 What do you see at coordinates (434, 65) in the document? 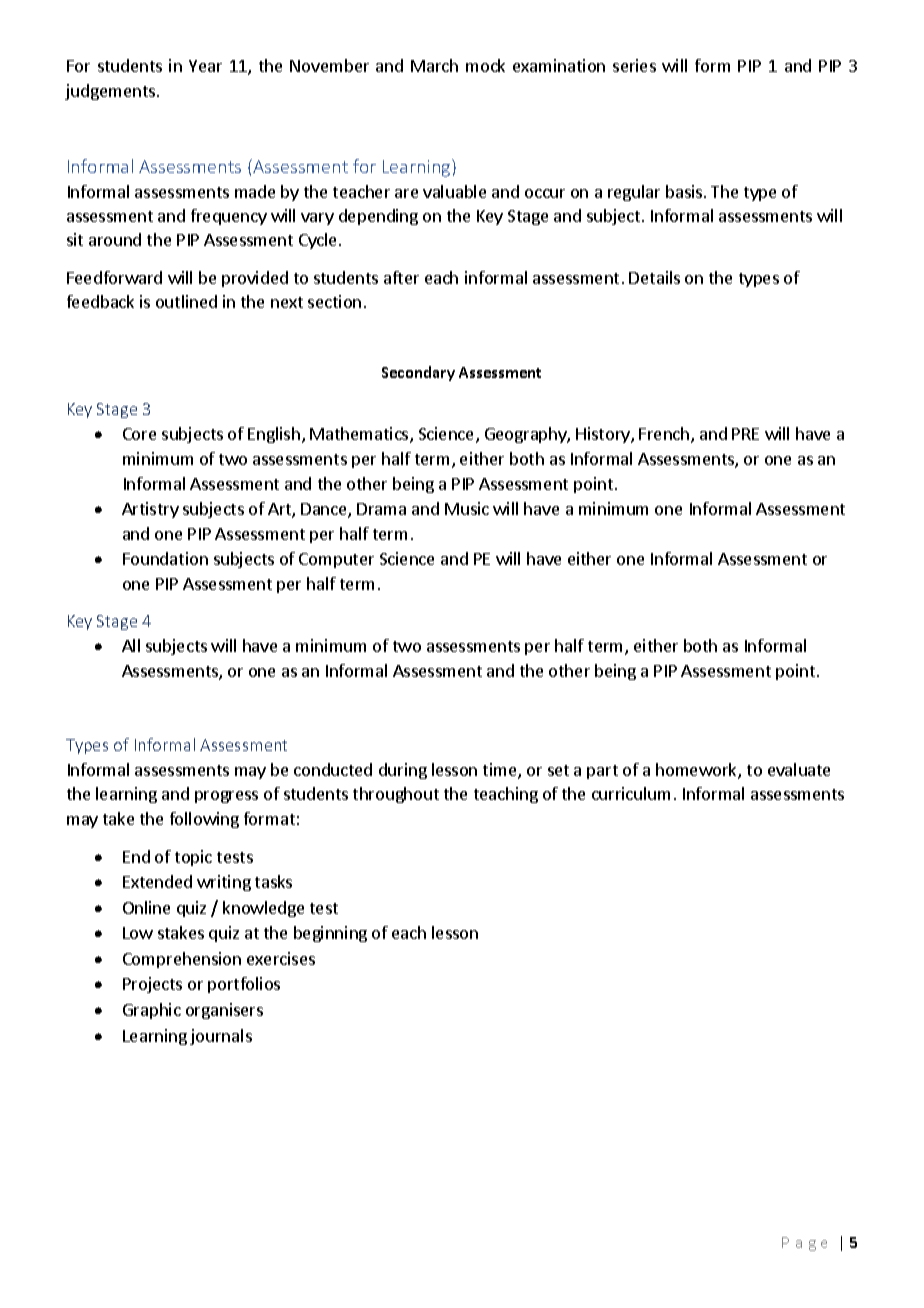
I see `March` at bounding box center [434, 65].
